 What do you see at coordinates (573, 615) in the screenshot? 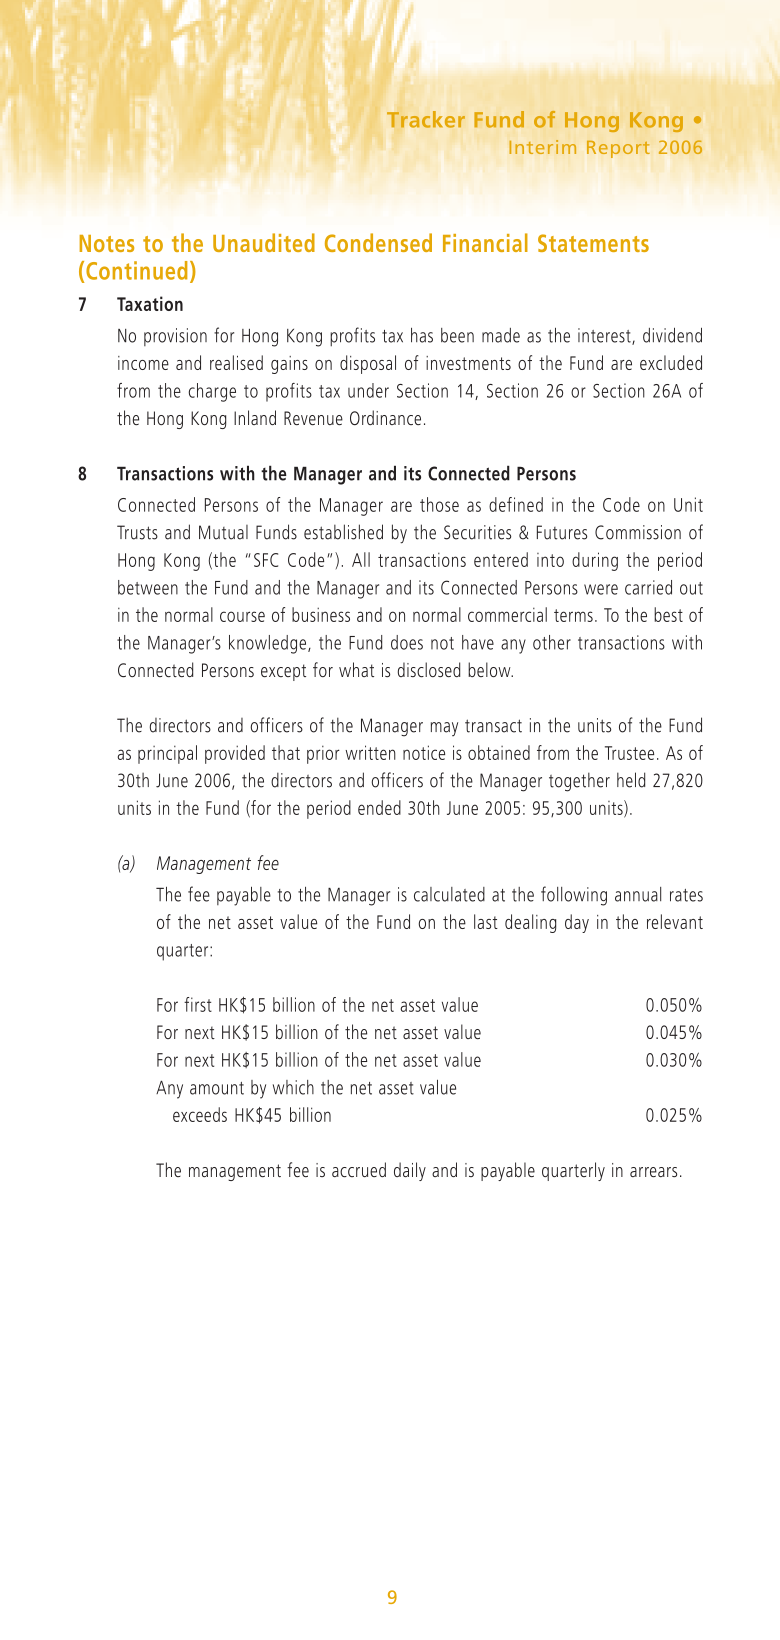
I see `terms` at bounding box center [573, 615].
